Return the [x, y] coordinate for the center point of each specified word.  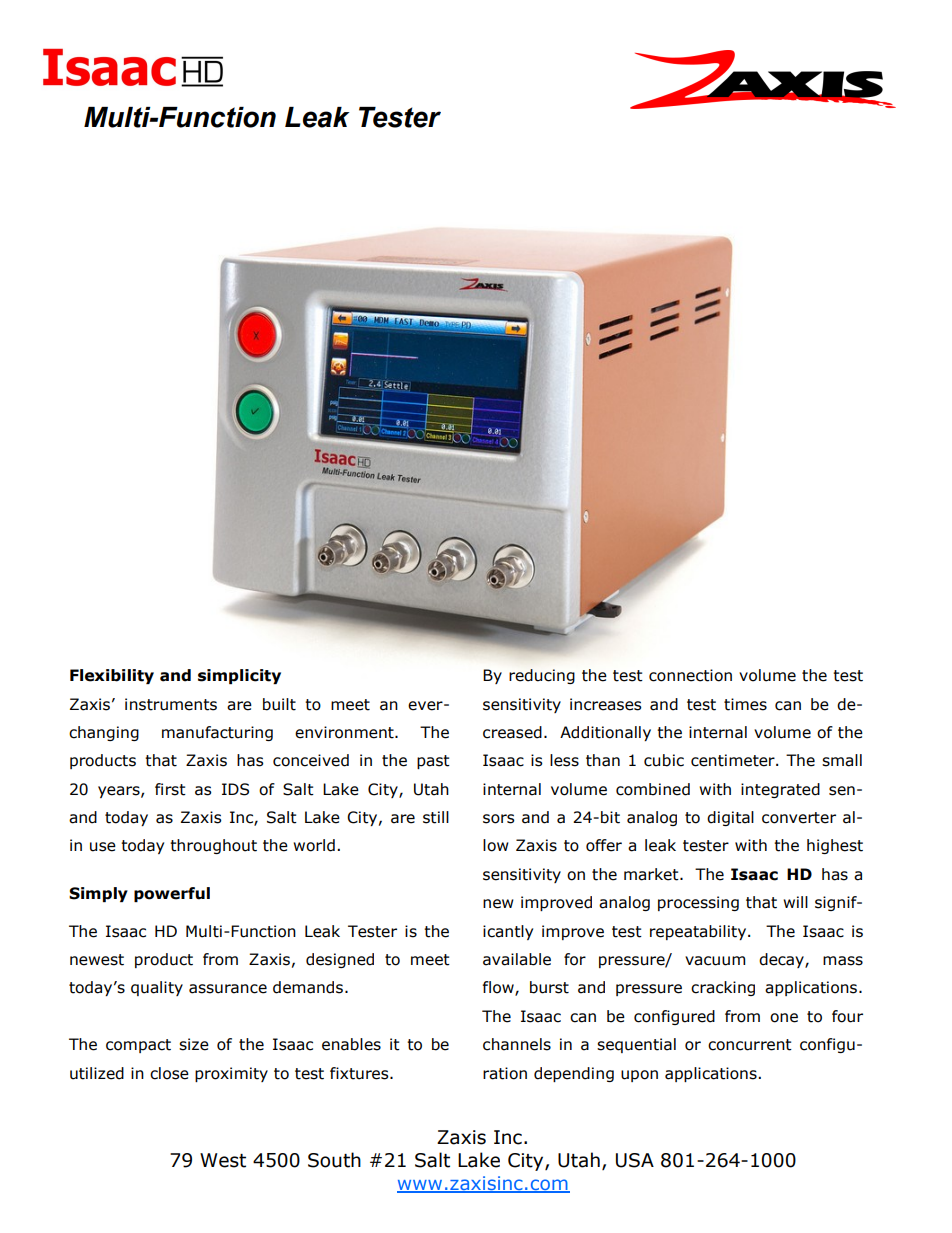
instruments [171, 704]
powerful [172, 894]
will [795, 902]
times [745, 704]
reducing [542, 676]
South [334, 1160]
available [517, 959]
